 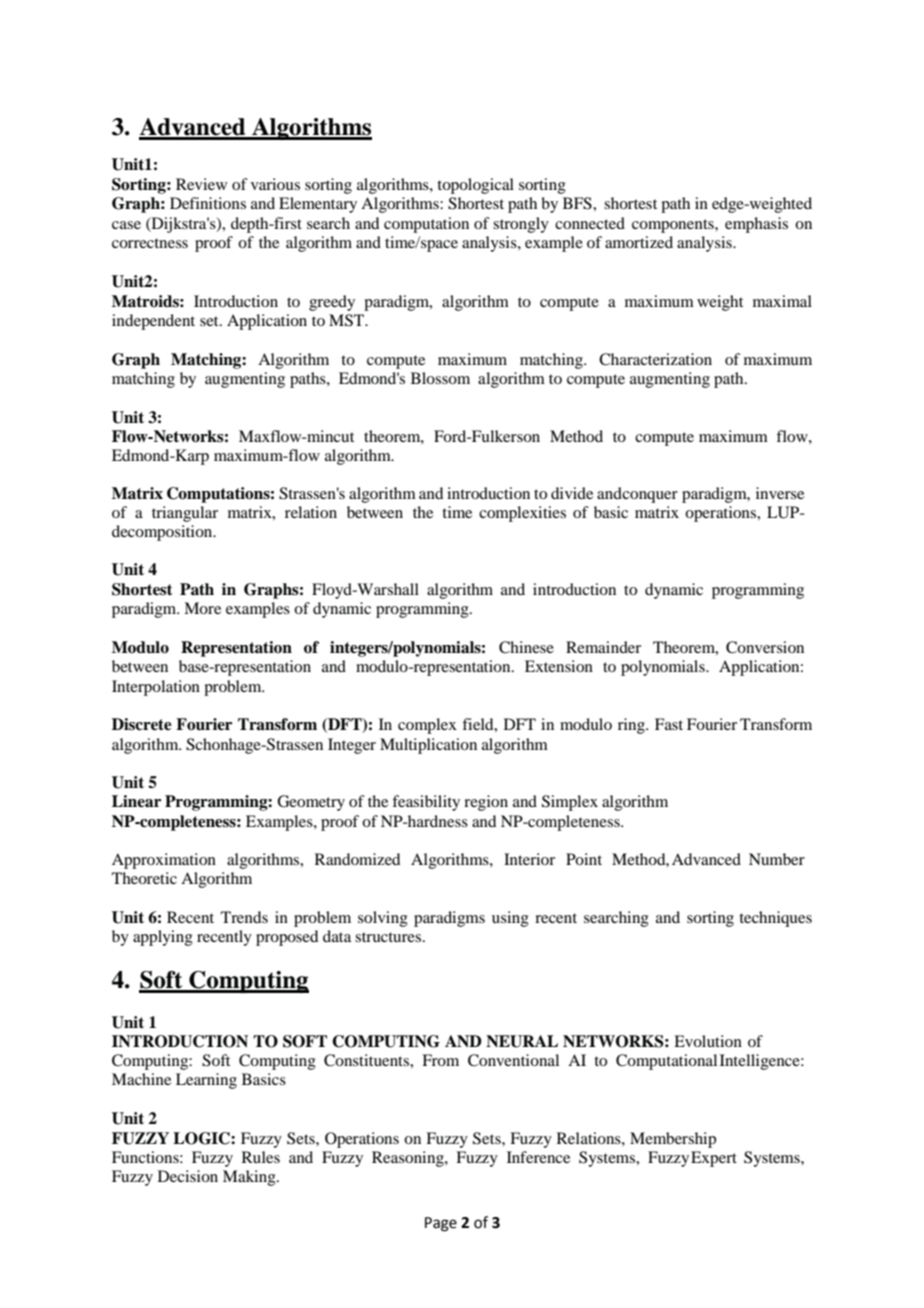 I want to click on strongly, so click(x=521, y=225).
